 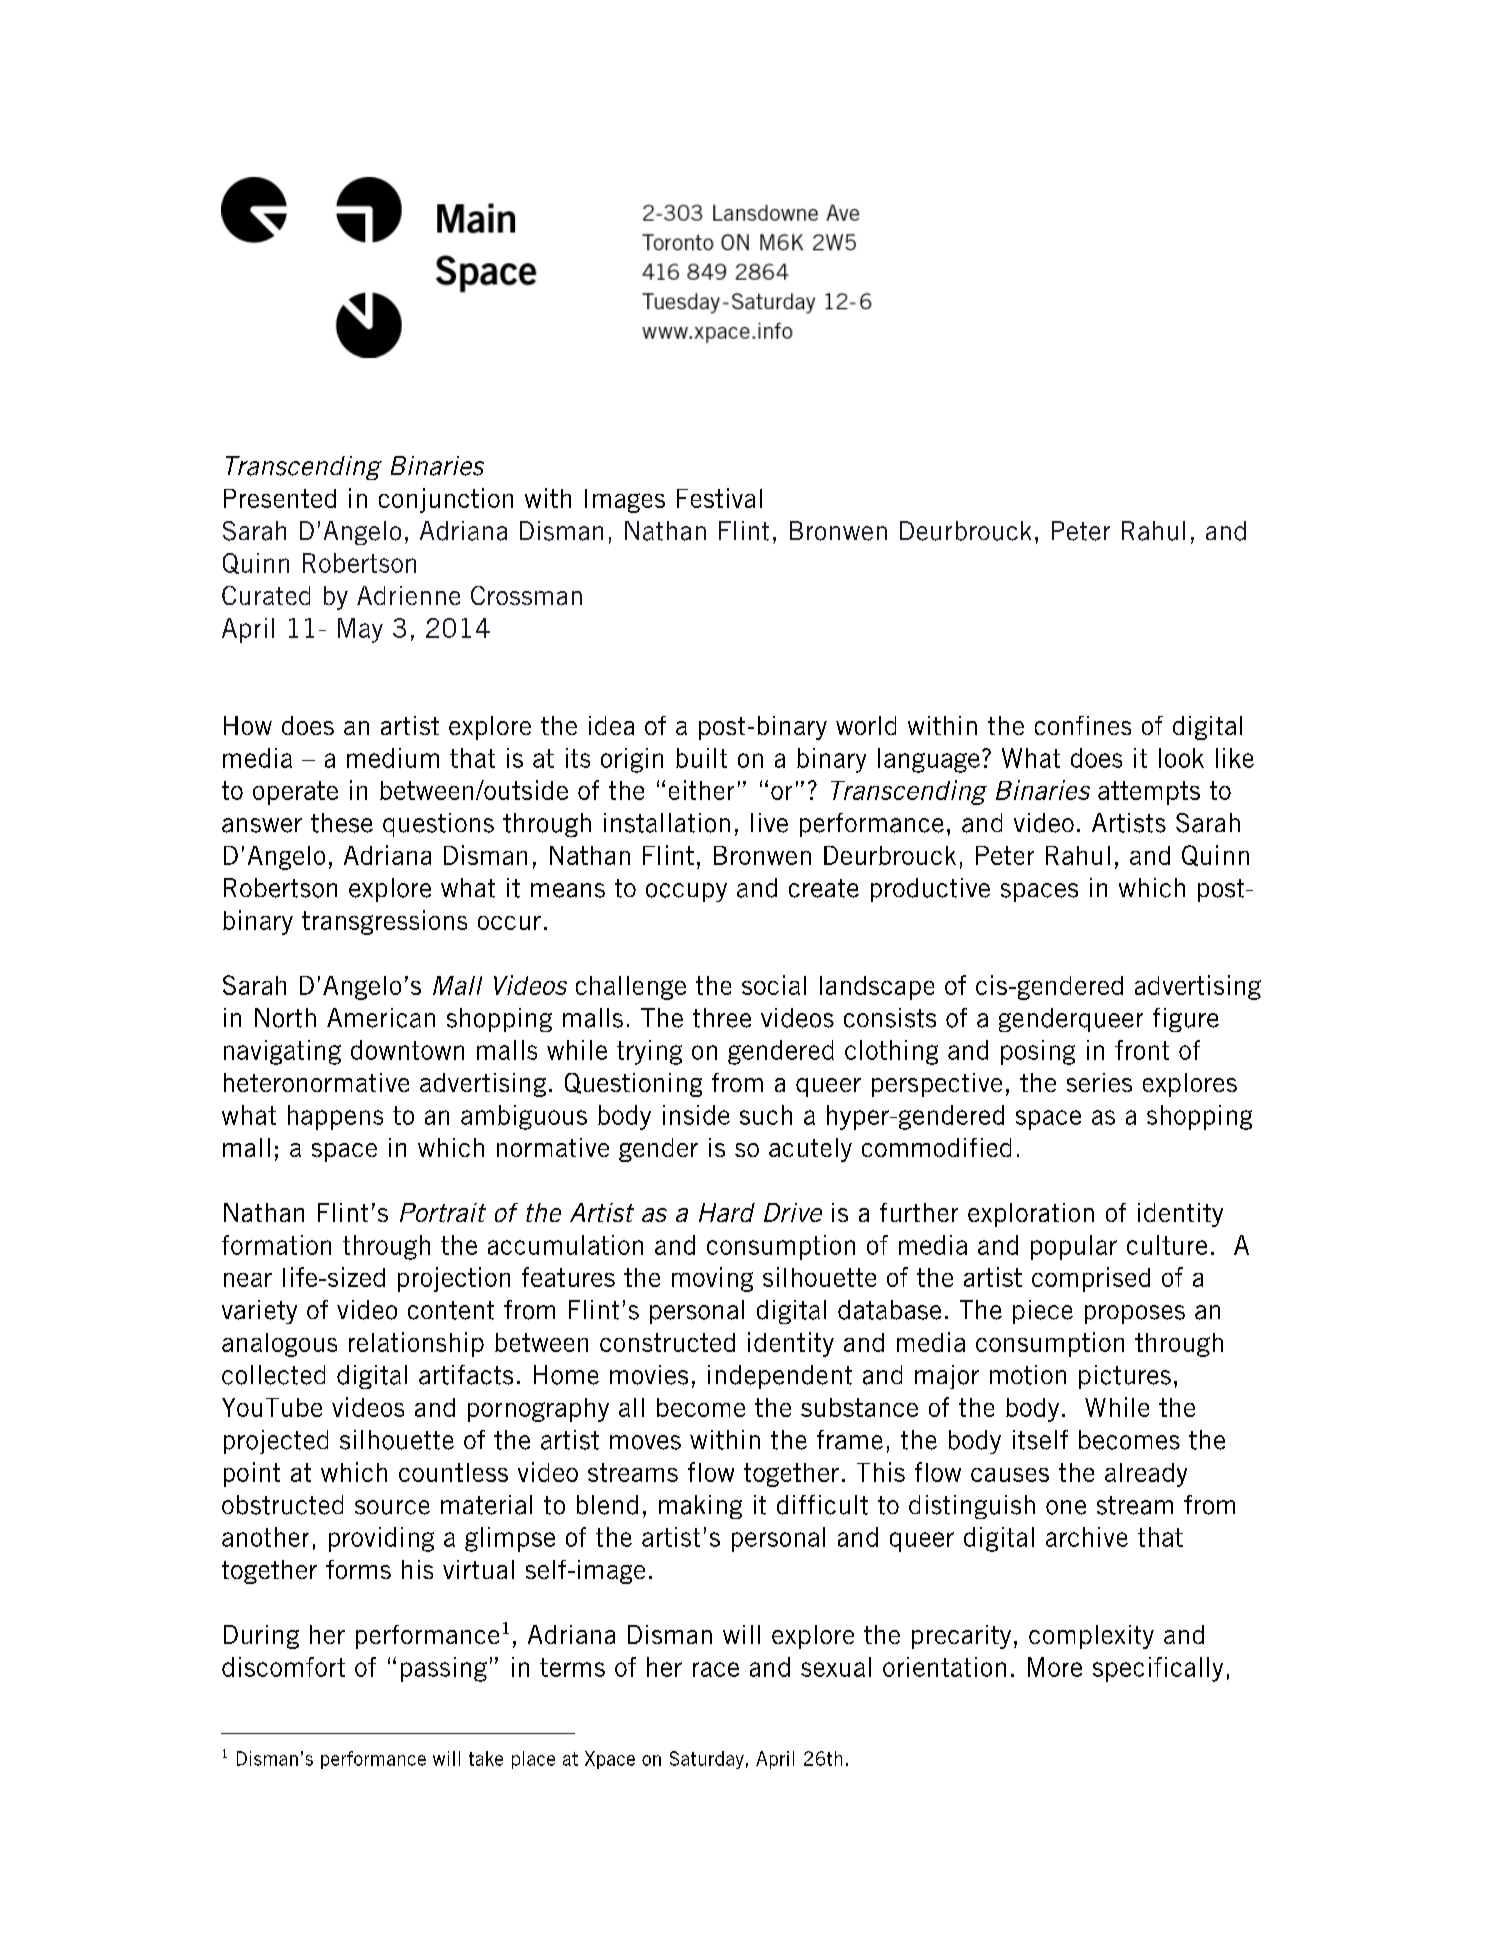 I want to click on series, so click(x=1099, y=1082).
